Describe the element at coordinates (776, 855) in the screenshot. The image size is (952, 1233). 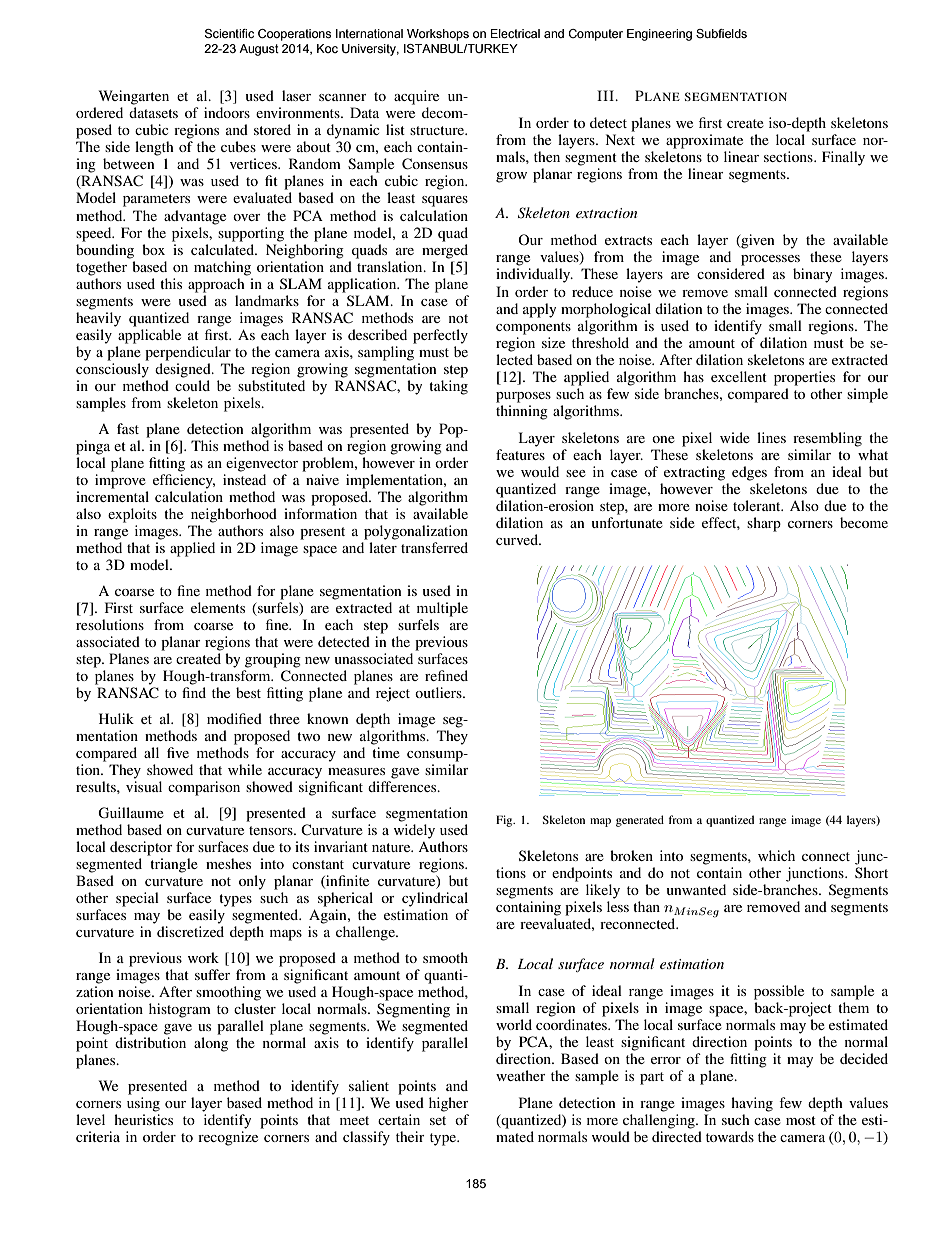
I see `which` at that location.
